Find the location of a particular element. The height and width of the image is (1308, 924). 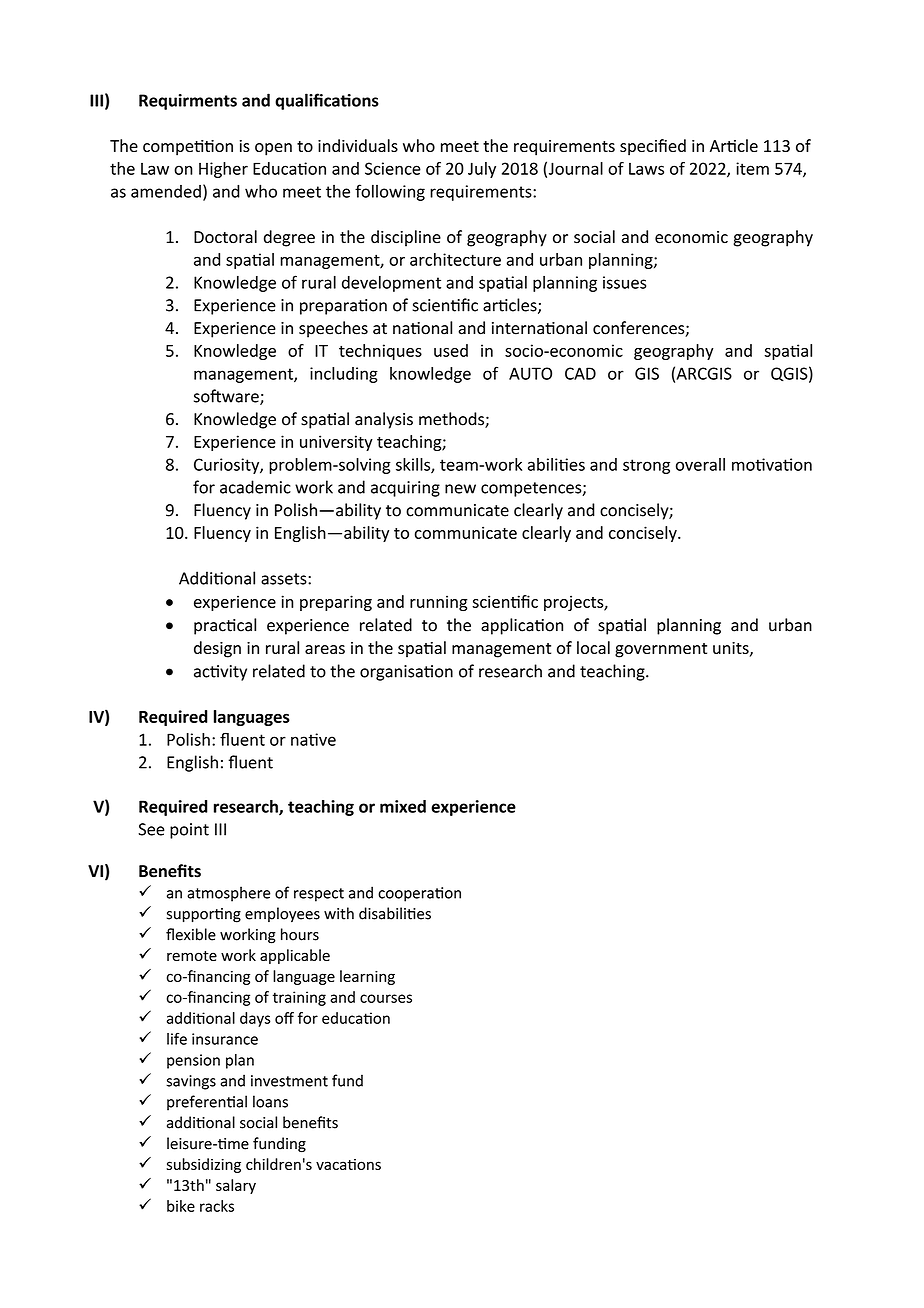

mixed is located at coordinates (403, 806).
